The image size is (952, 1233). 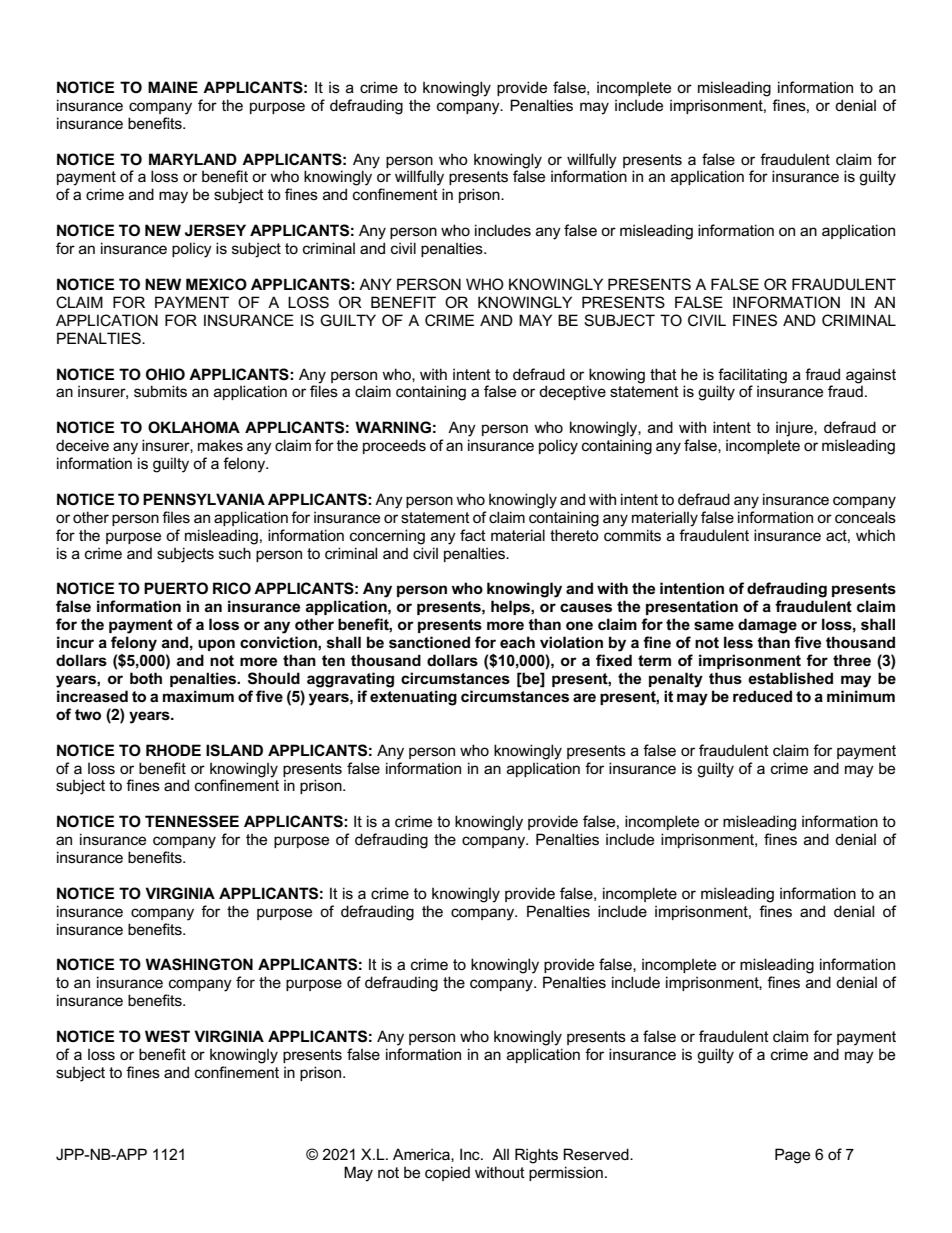 What do you see at coordinates (394, 446) in the screenshot?
I see `proceeds` at bounding box center [394, 446].
